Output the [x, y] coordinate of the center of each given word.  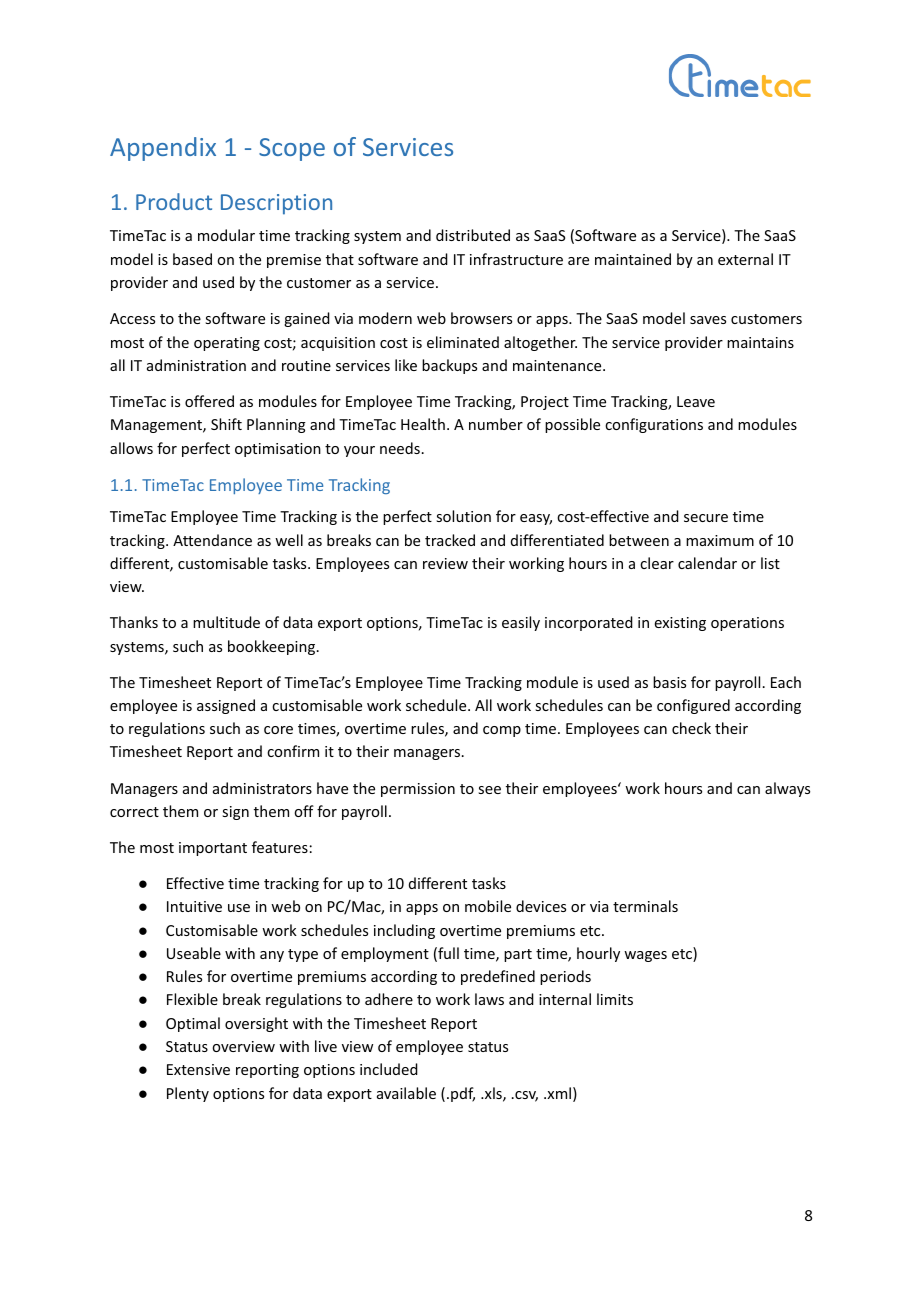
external [745, 259]
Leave [696, 401]
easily [521, 623]
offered [209, 401]
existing [680, 624]
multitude [226, 622]
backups [449, 366]
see [489, 790]
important [213, 849]
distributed [473, 235]
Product [174, 201]
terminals [645, 906]
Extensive [198, 1069]
